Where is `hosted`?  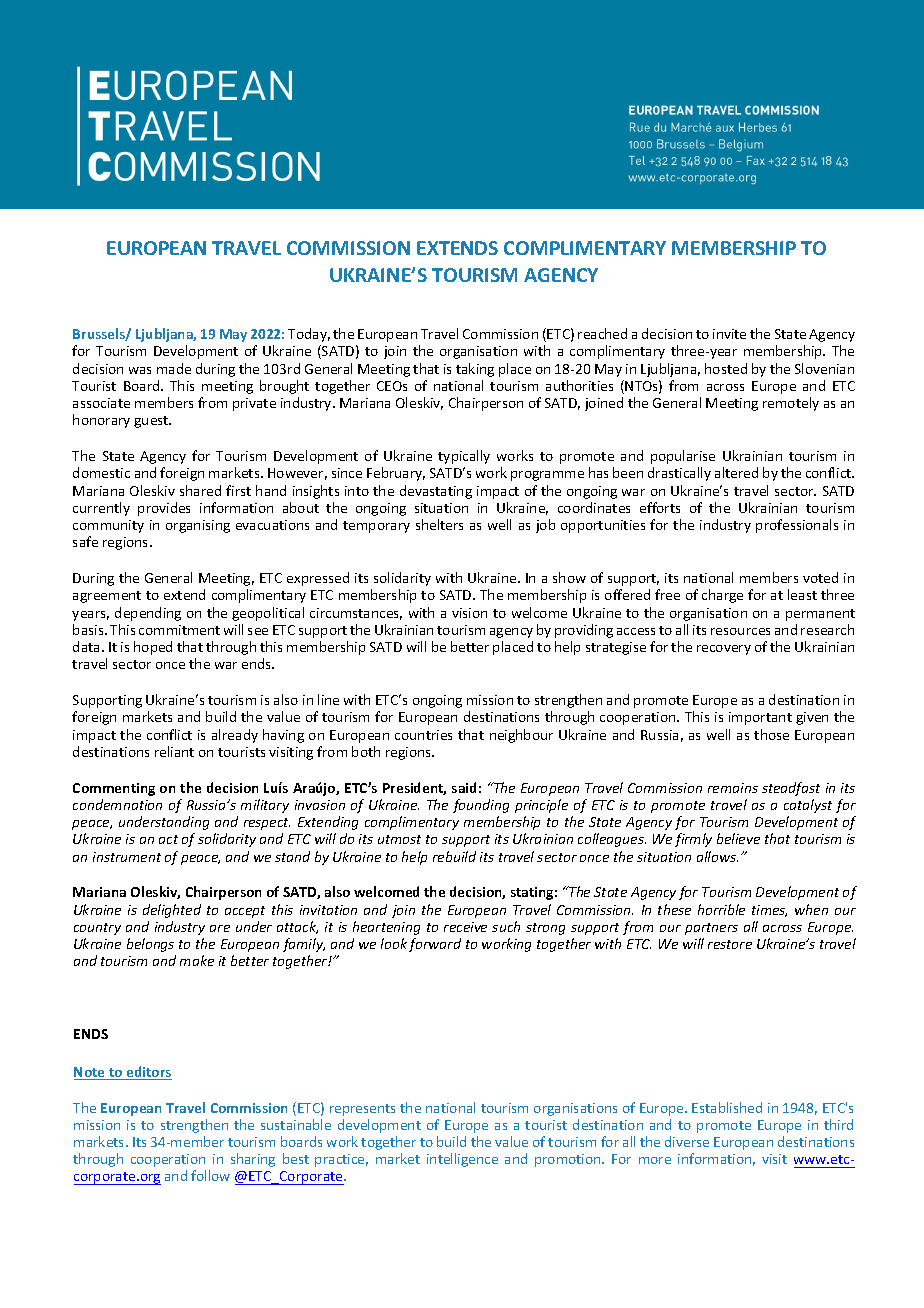 hosted is located at coordinates (726, 368).
